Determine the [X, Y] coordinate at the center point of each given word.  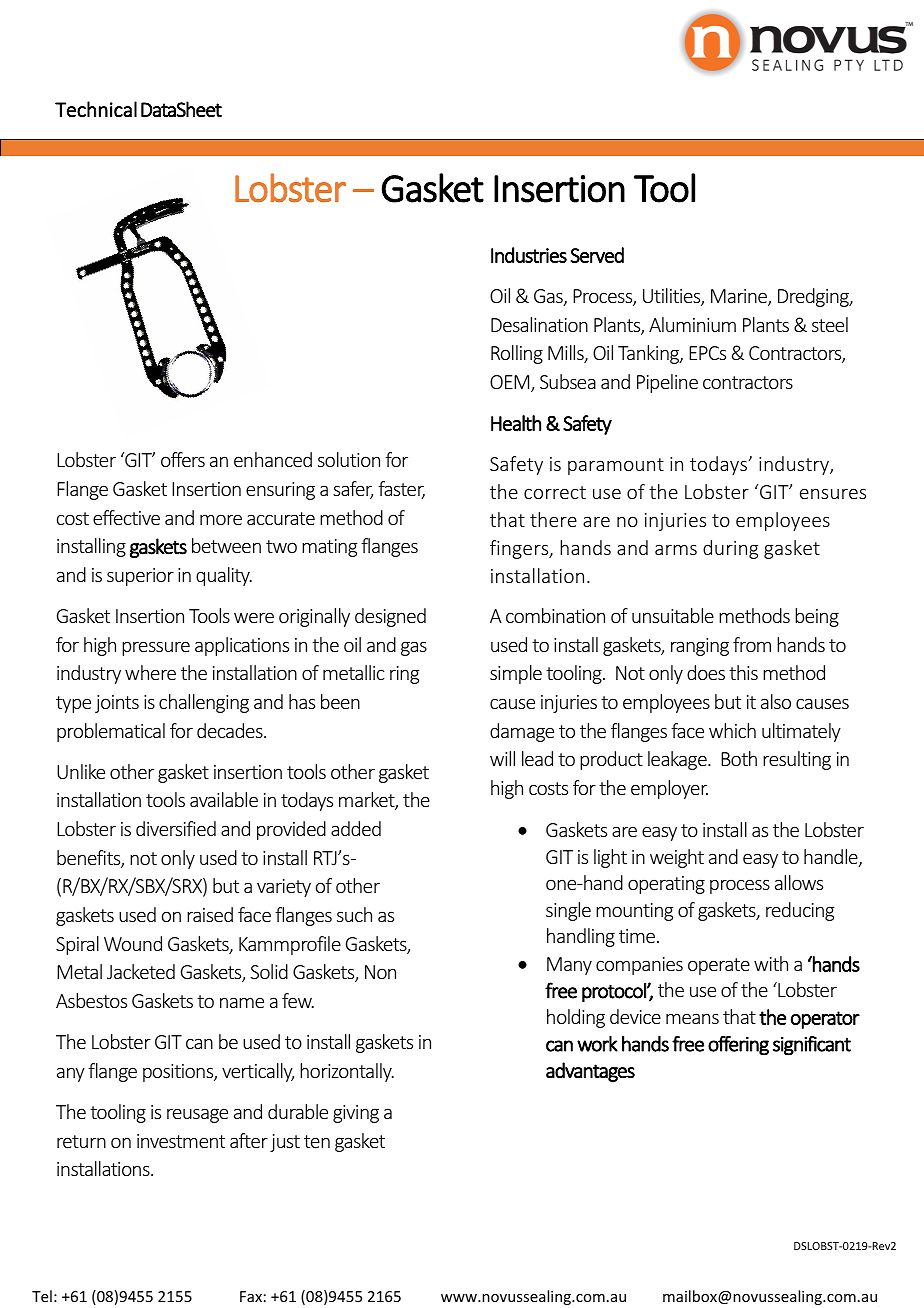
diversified [176, 828]
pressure [156, 648]
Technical [96, 109]
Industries [529, 255]
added [356, 828]
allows [799, 882]
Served [597, 255]
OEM [511, 383]
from [752, 644]
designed [390, 617]
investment [181, 1141]
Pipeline [667, 383]
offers [183, 459]
